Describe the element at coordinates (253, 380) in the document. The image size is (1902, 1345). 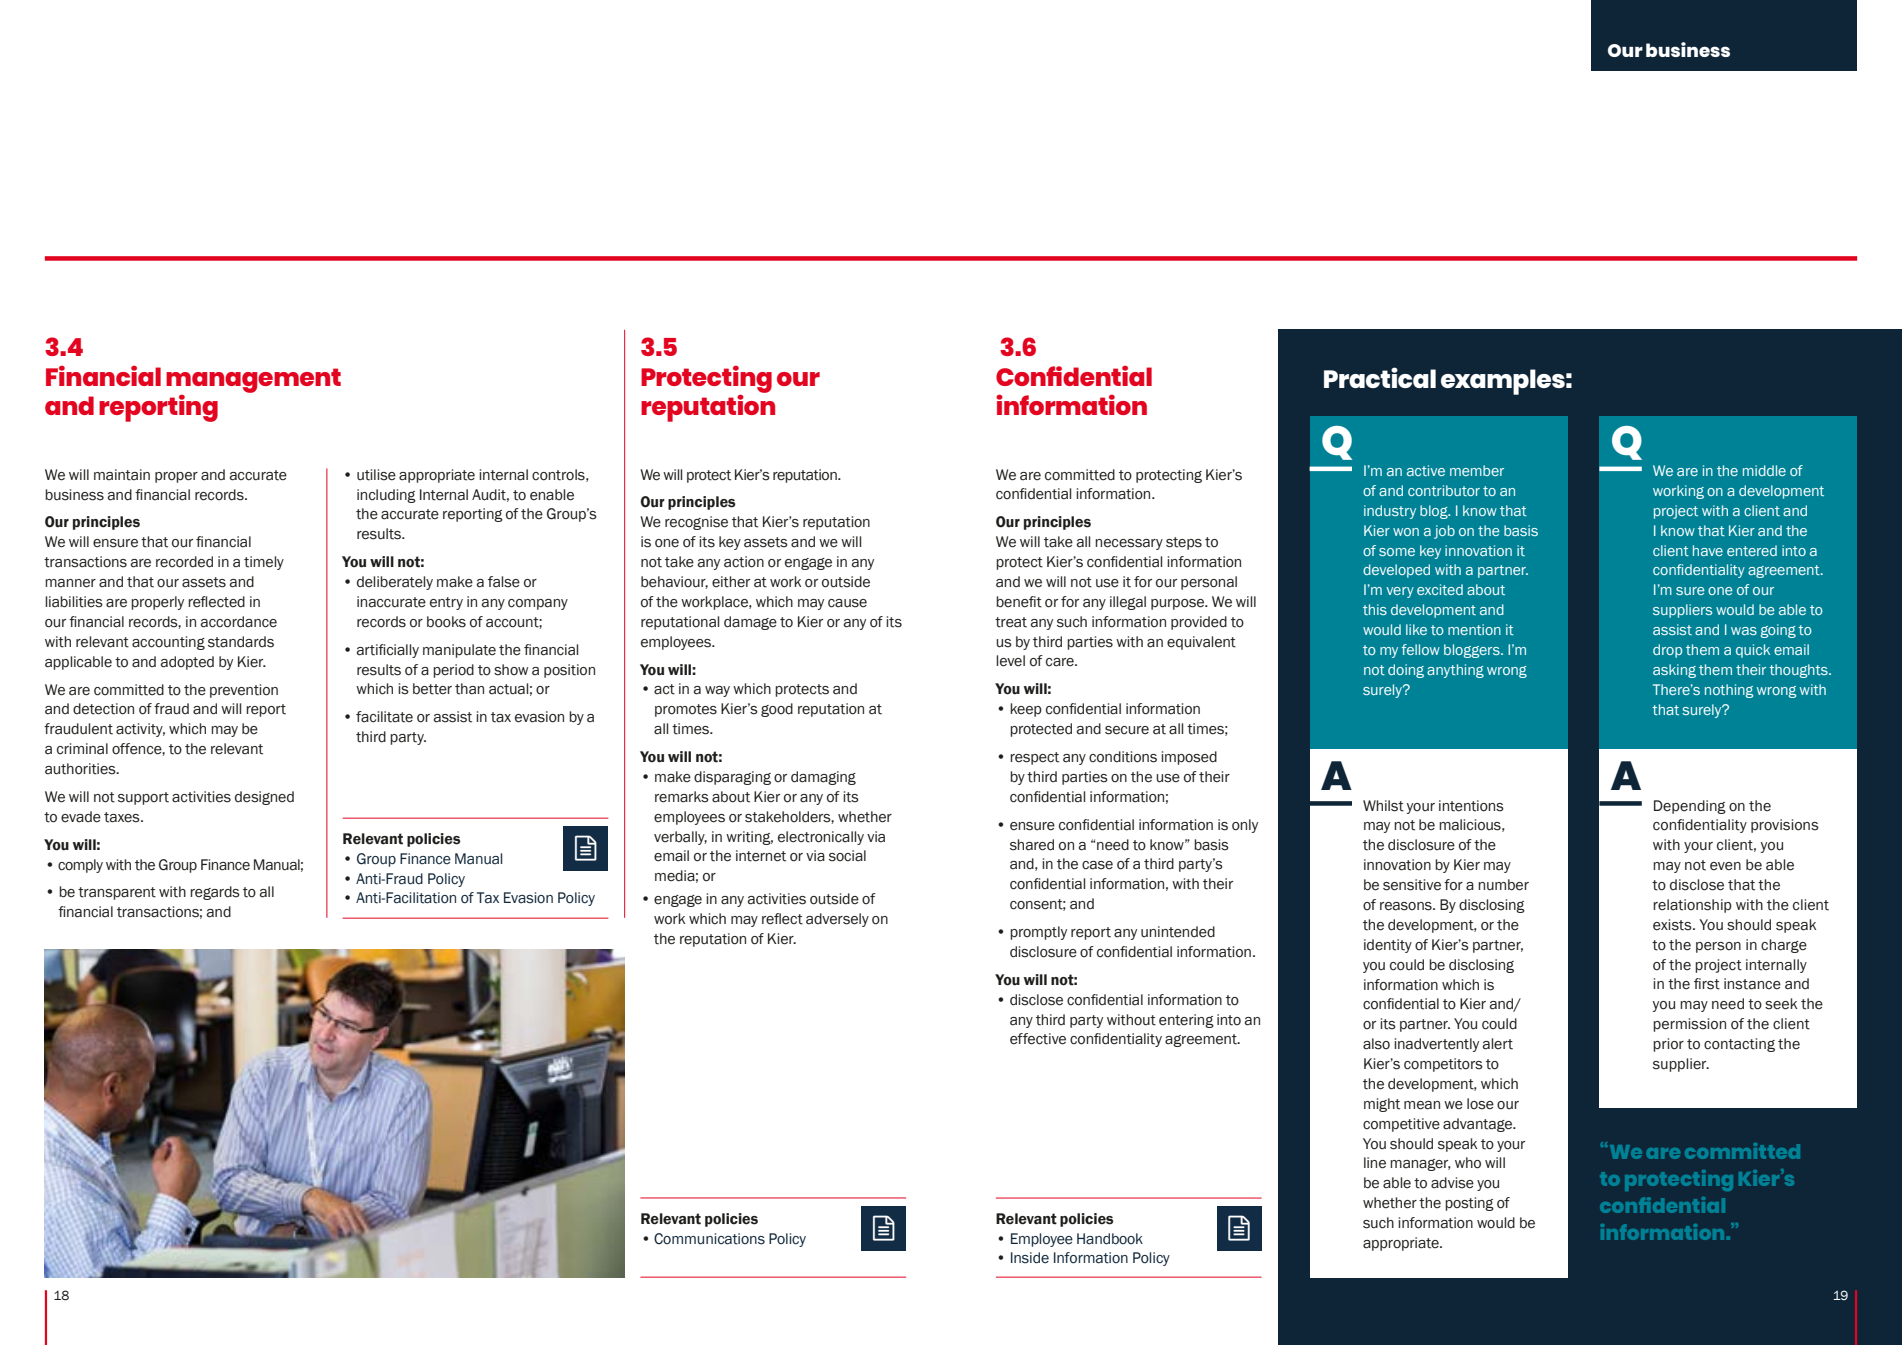
I see `management` at that location.
